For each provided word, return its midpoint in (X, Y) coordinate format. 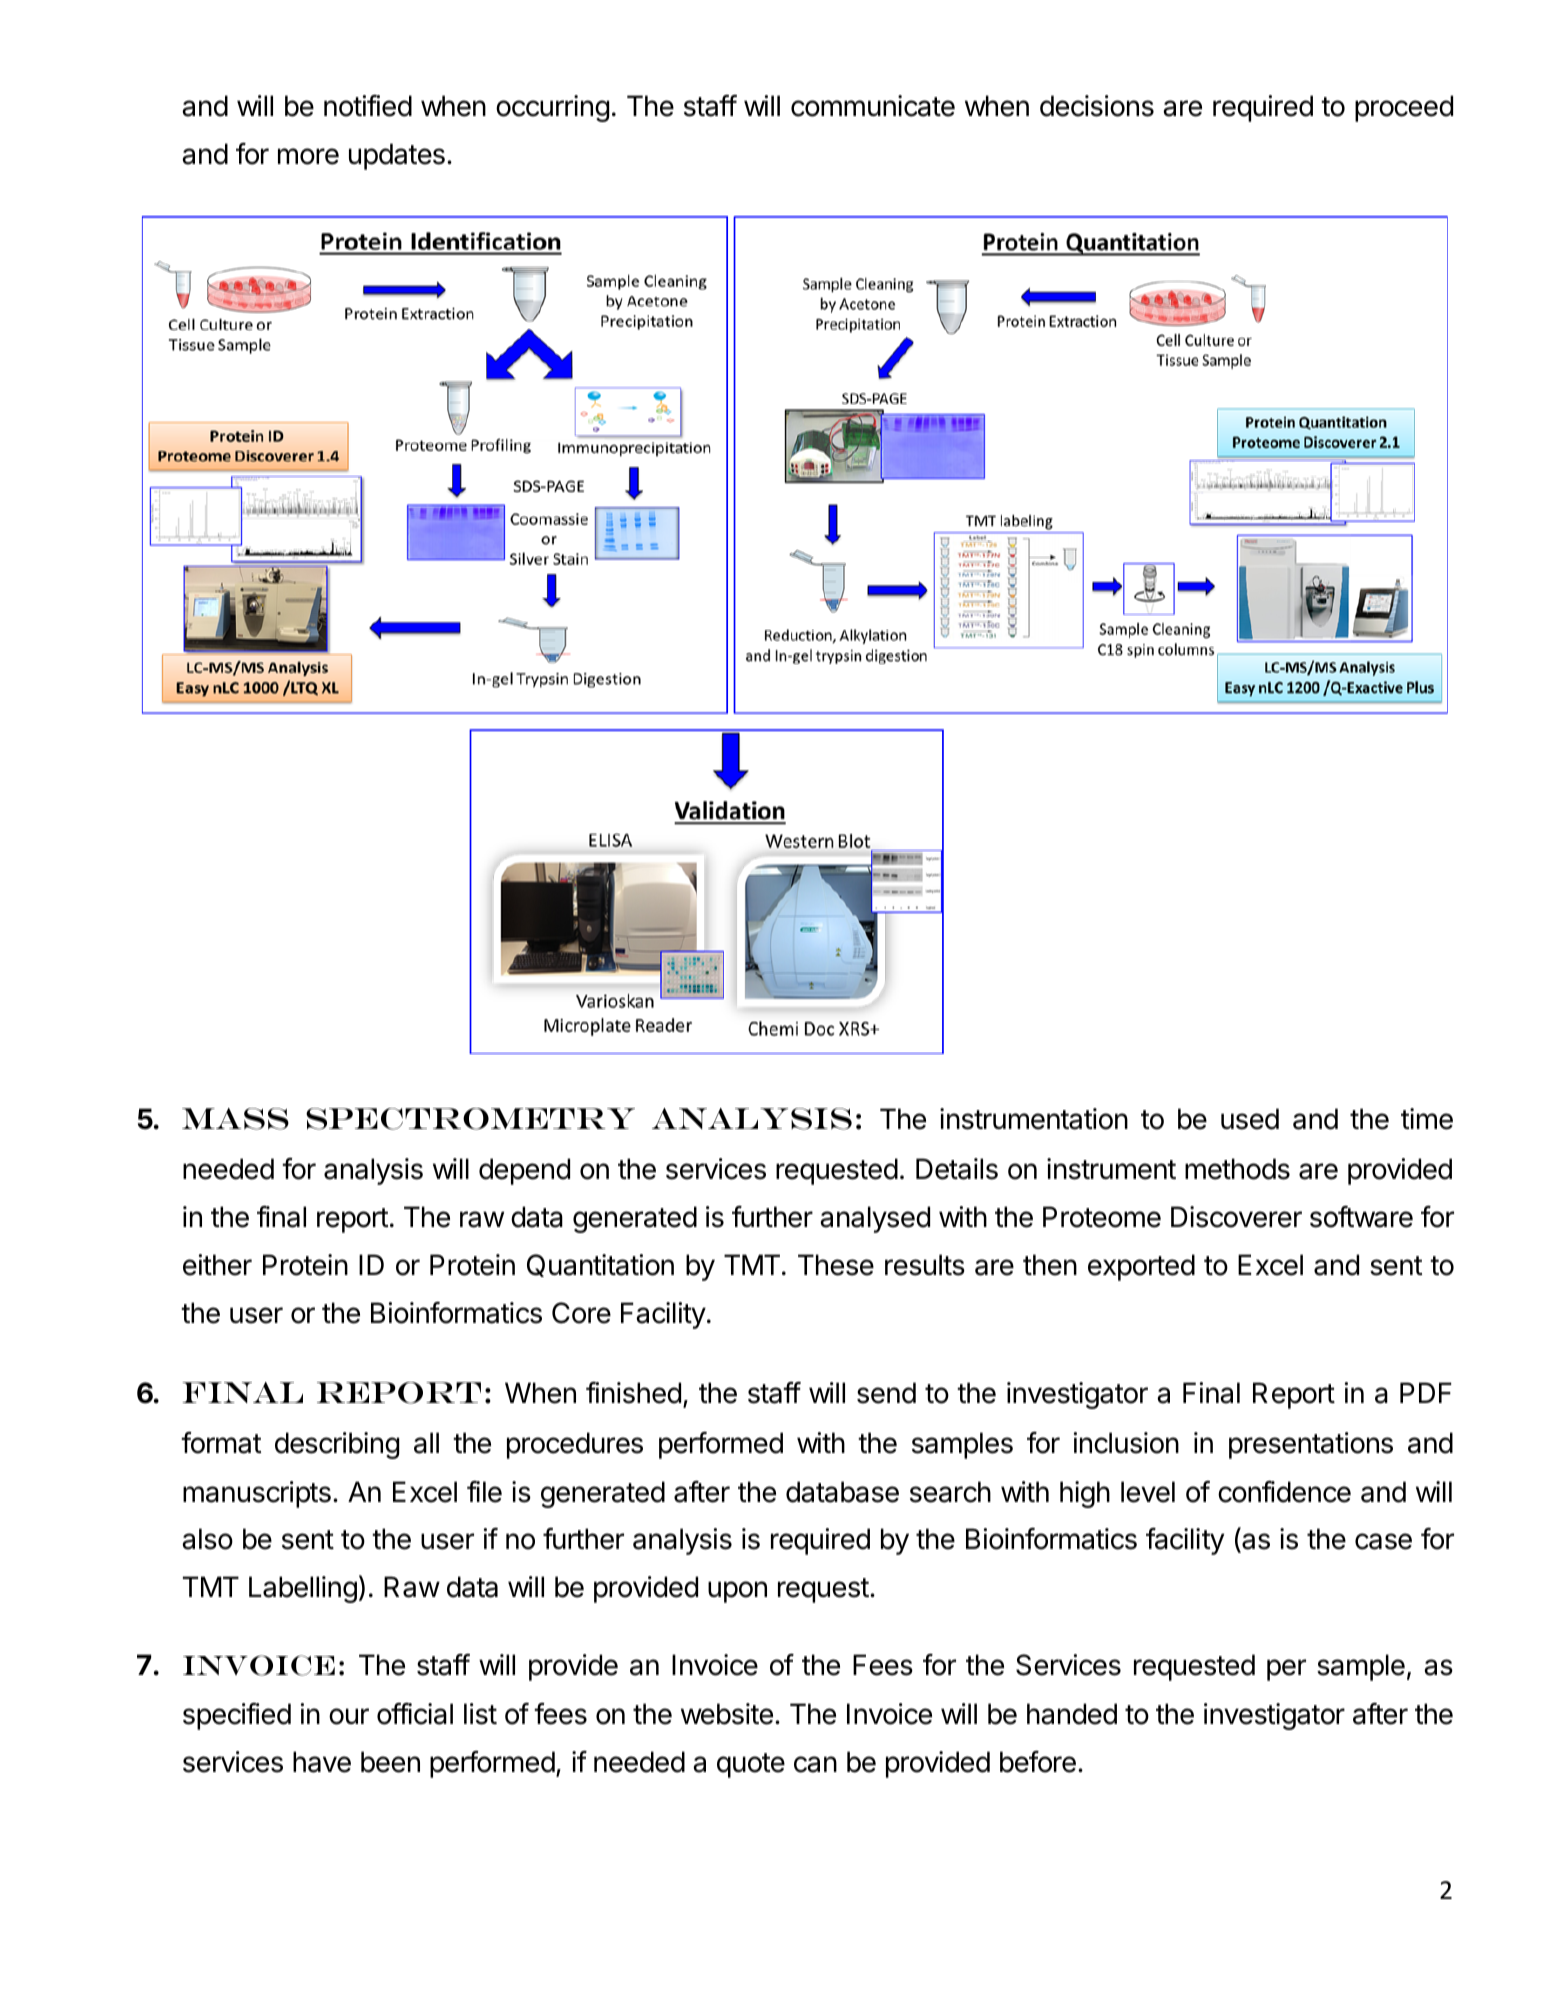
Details (957, 1169)
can (815, 1764)
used (1250, 1119)
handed (1072, 1714)
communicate (873, 106)
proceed (1404, 108)
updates (397, 156)
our (349, 1716)
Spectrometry (470, 1119)
